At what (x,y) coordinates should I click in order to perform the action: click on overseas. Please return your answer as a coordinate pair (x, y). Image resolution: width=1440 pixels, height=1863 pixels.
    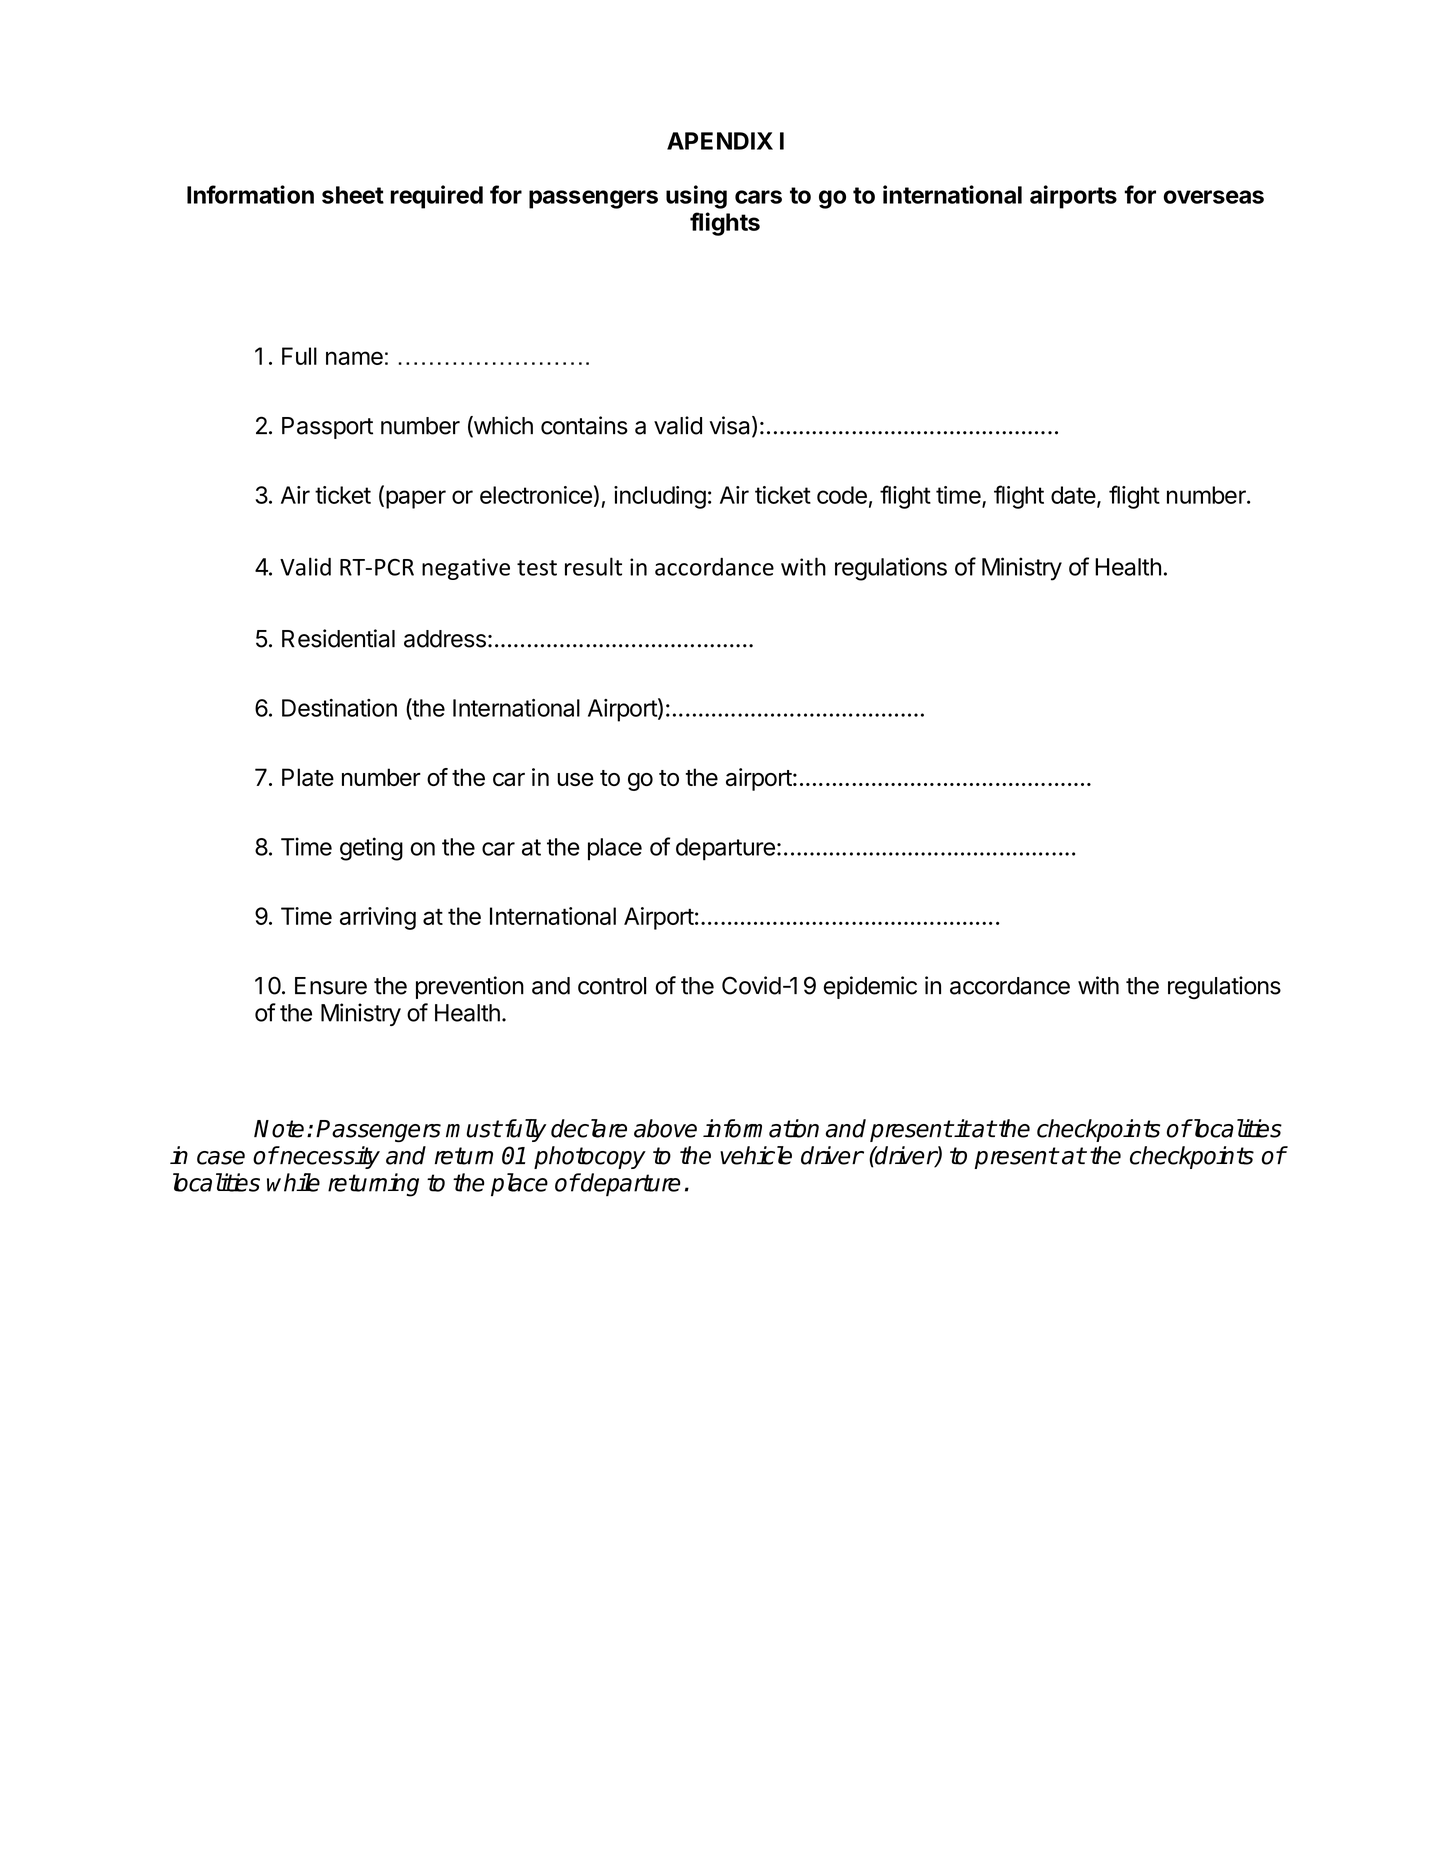
    Looking at the image, I should click on (1213, 197).
